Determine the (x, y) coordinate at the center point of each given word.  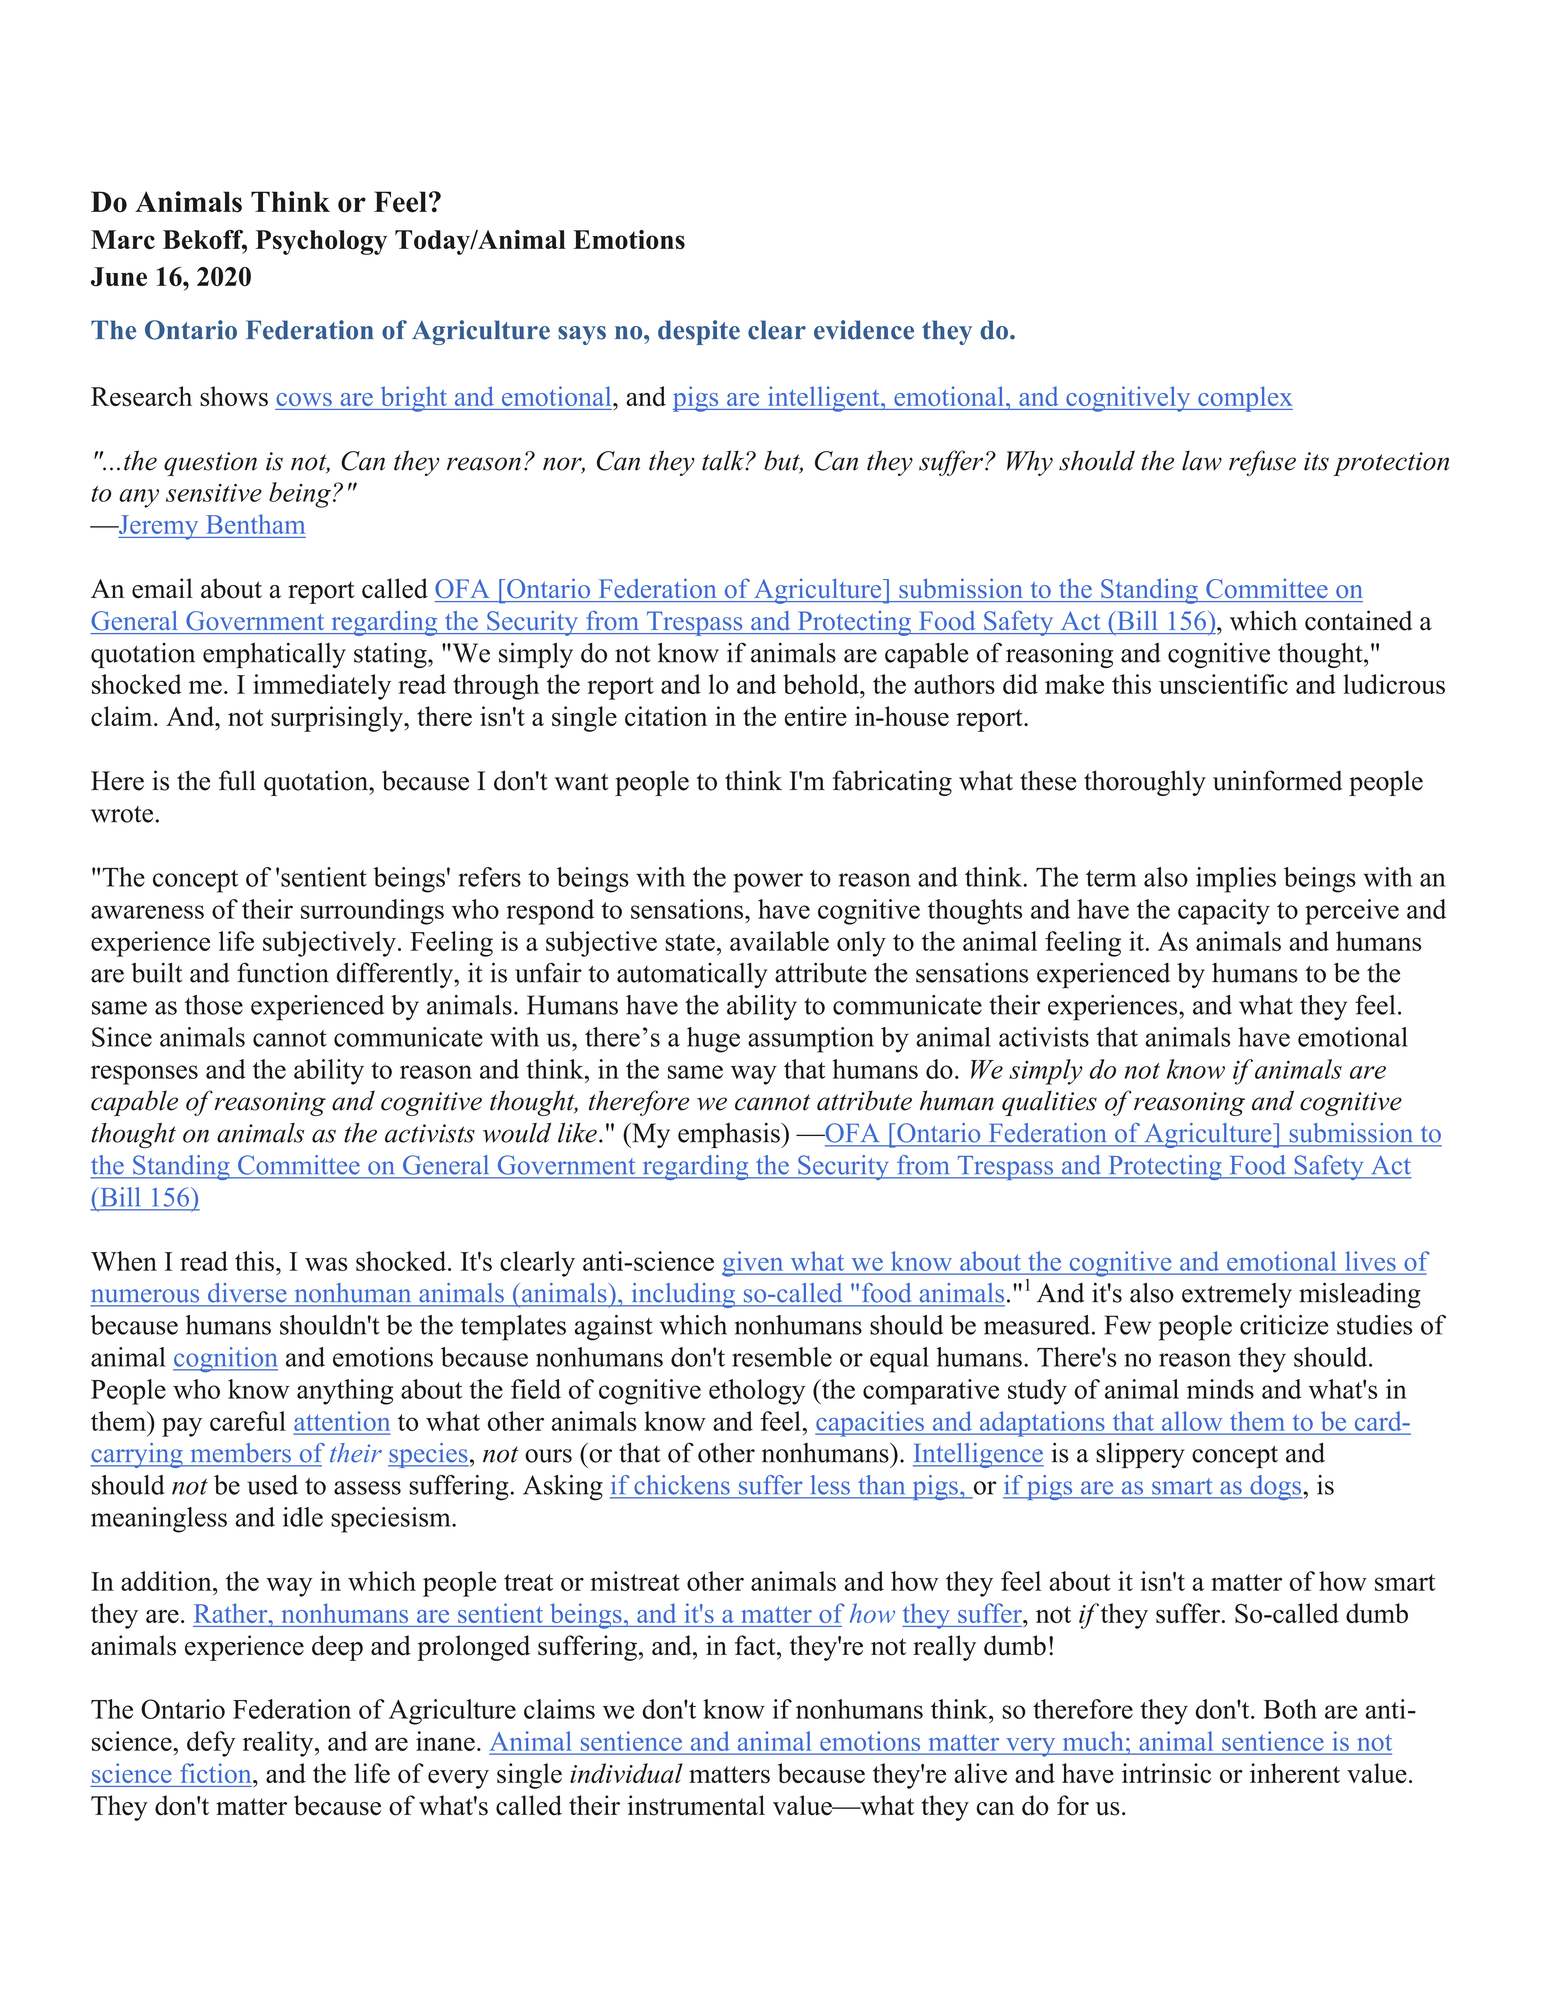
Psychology (321, 242)
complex (1244, 399)
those (214, 1005)
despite (699, 332)
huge (713, 1040)
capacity (1224, 912)
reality (279, 1744)
